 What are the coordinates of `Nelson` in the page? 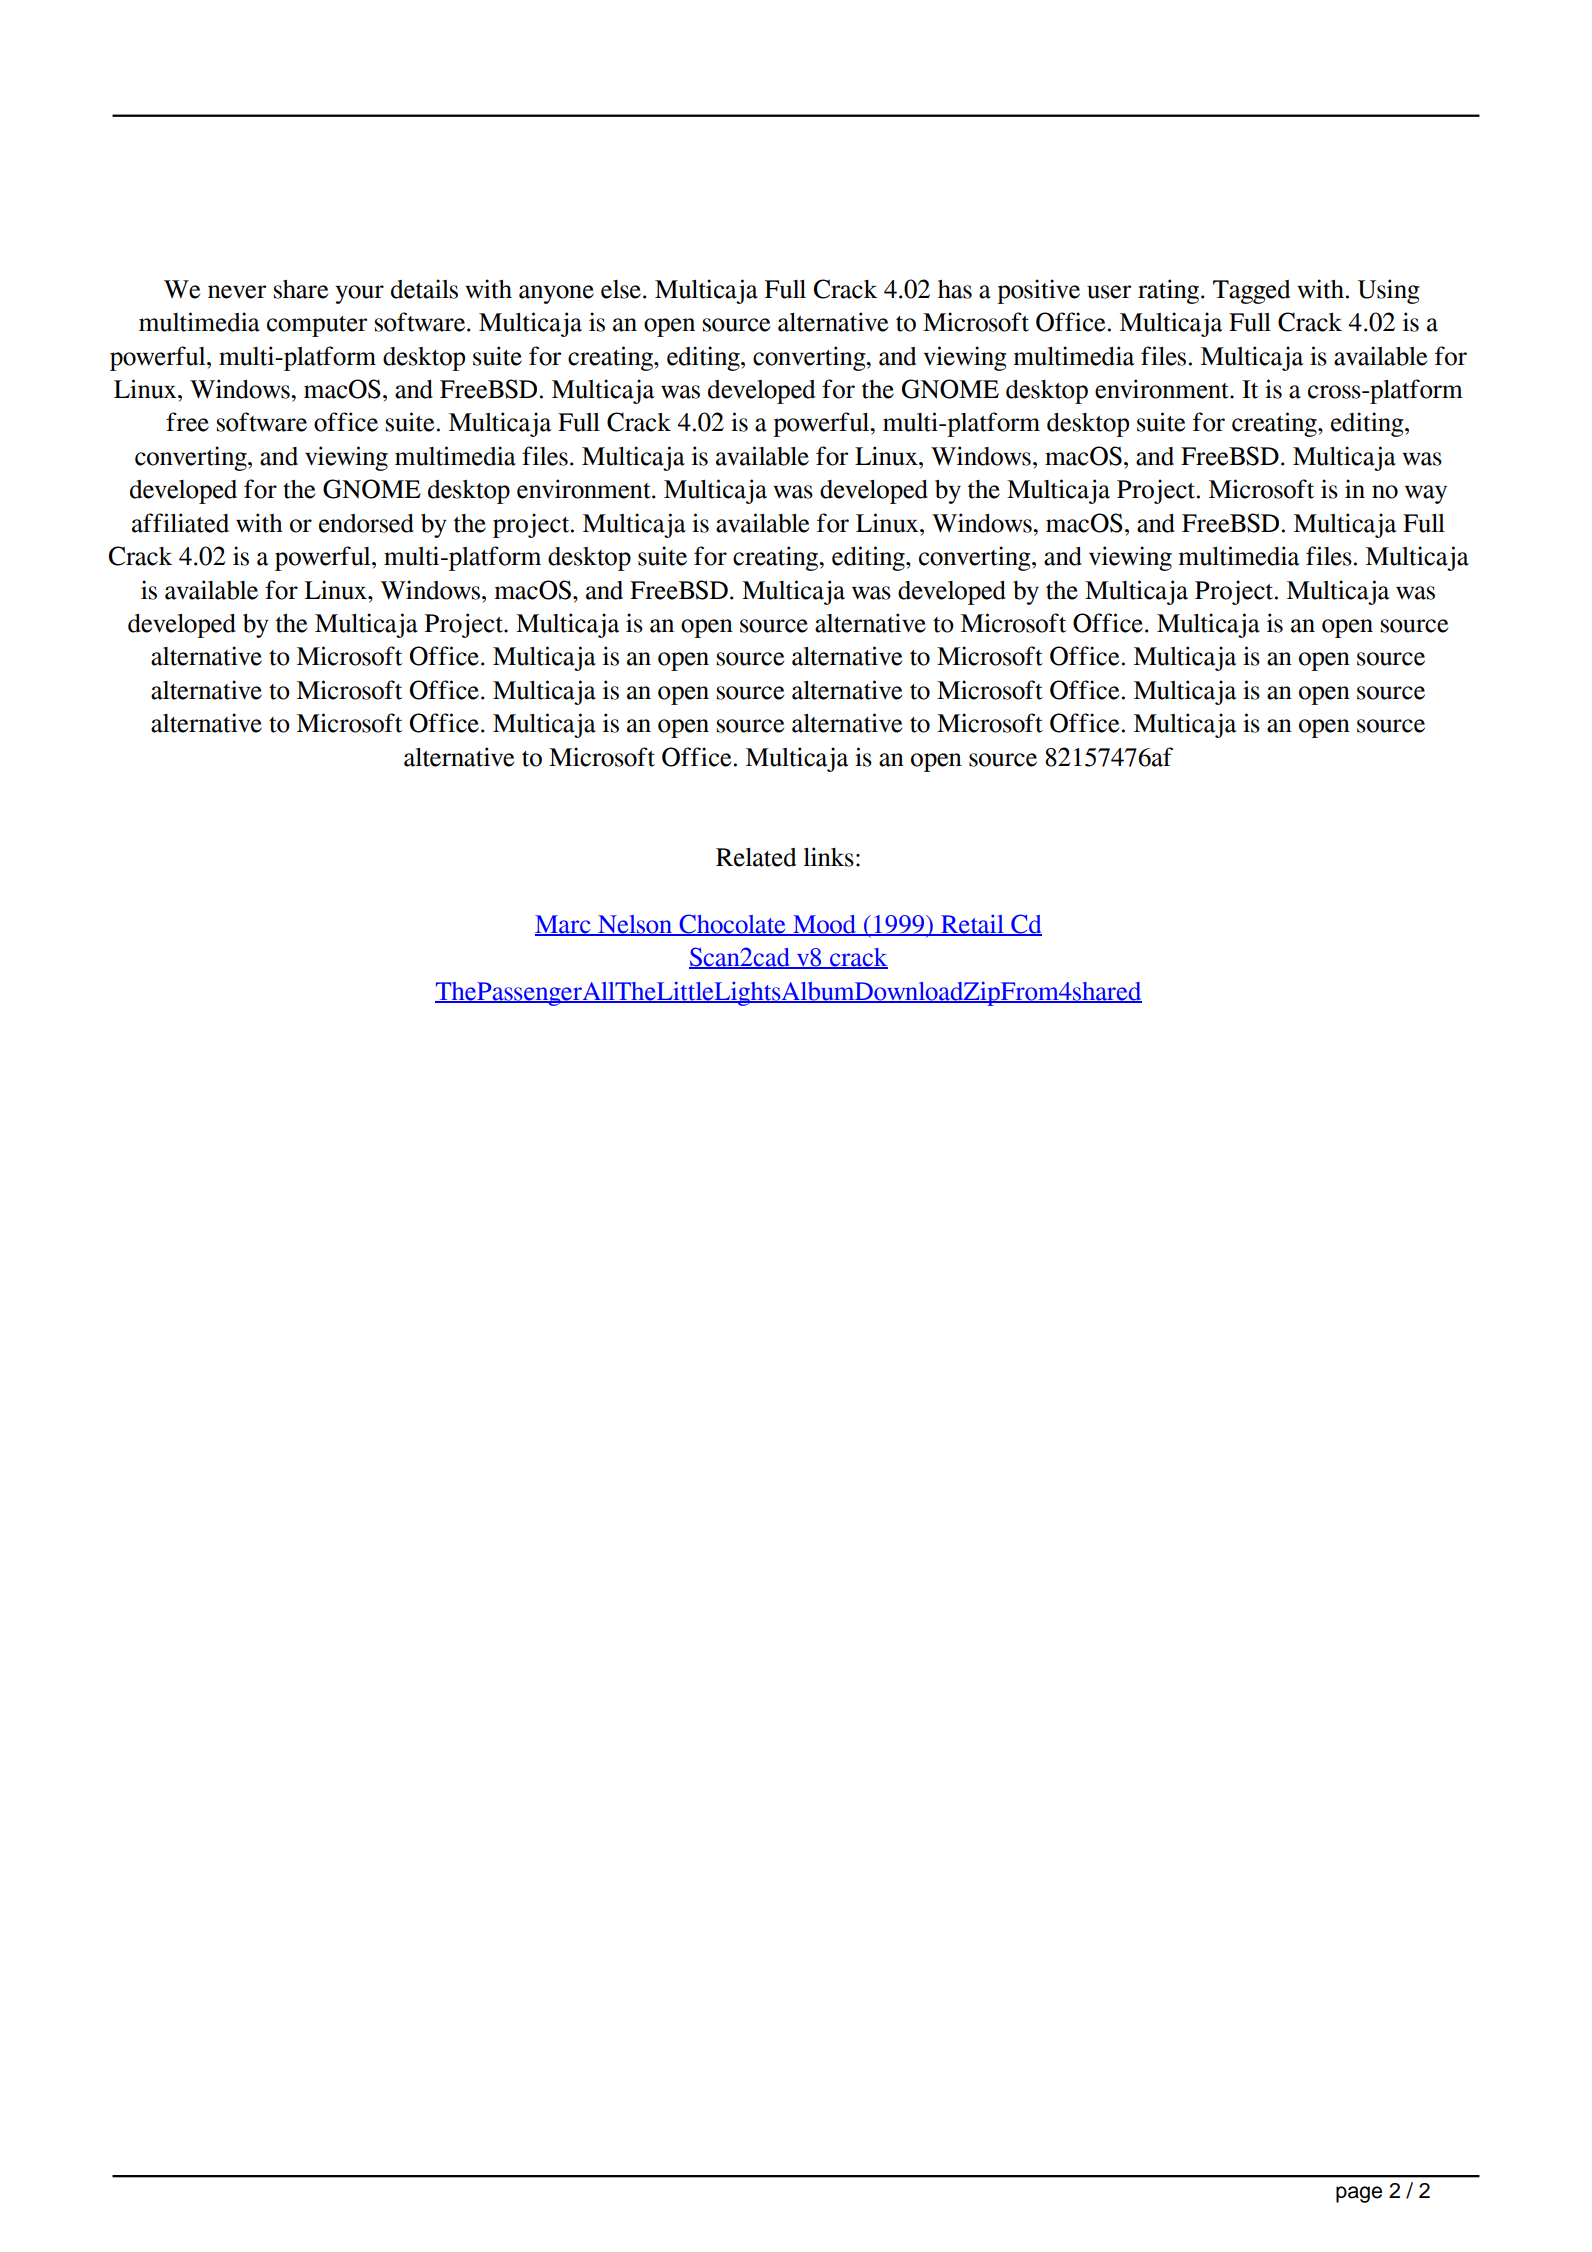 It's located at (635, 925).
